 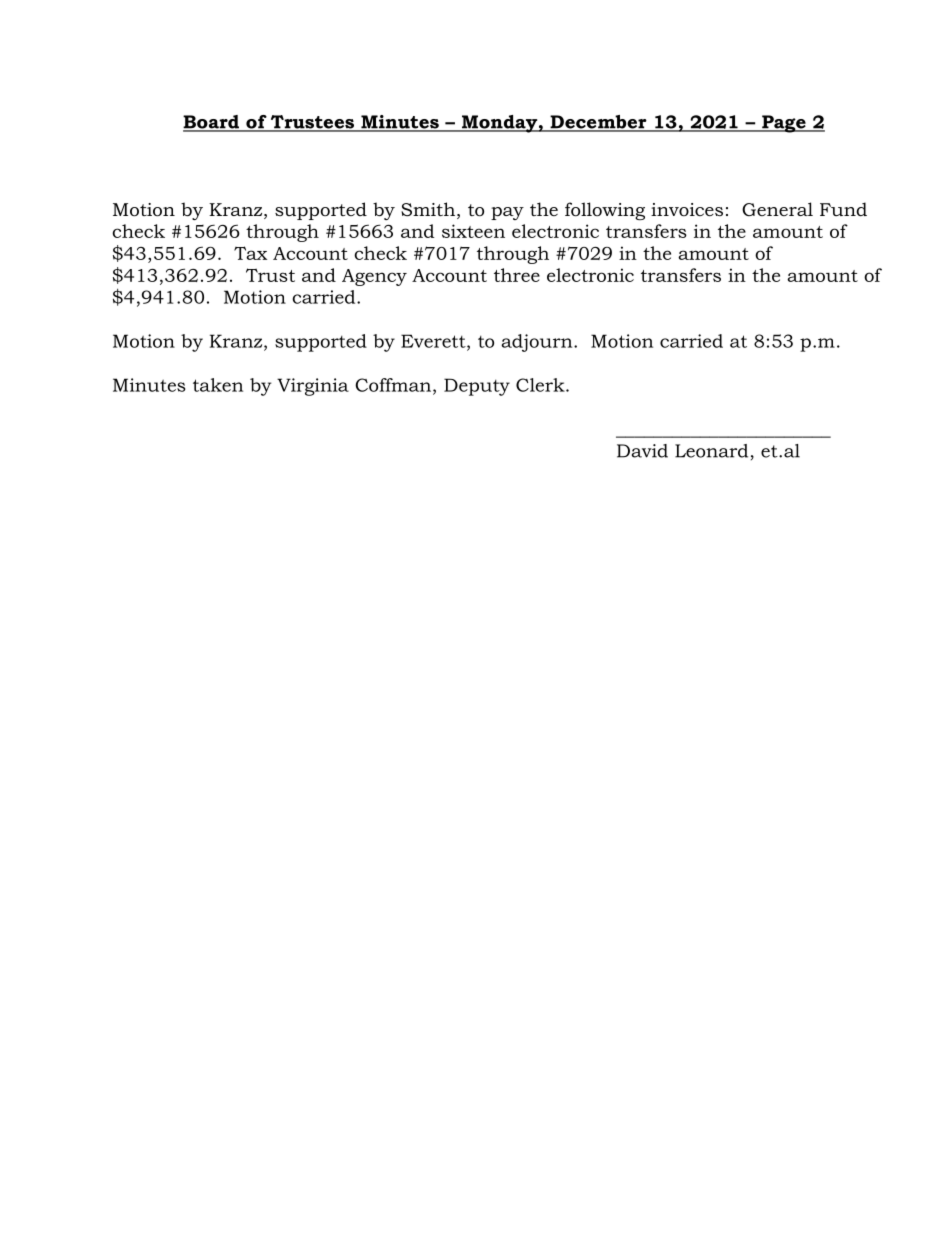 I want to click on Clerk, so click(x=541, y=385).
